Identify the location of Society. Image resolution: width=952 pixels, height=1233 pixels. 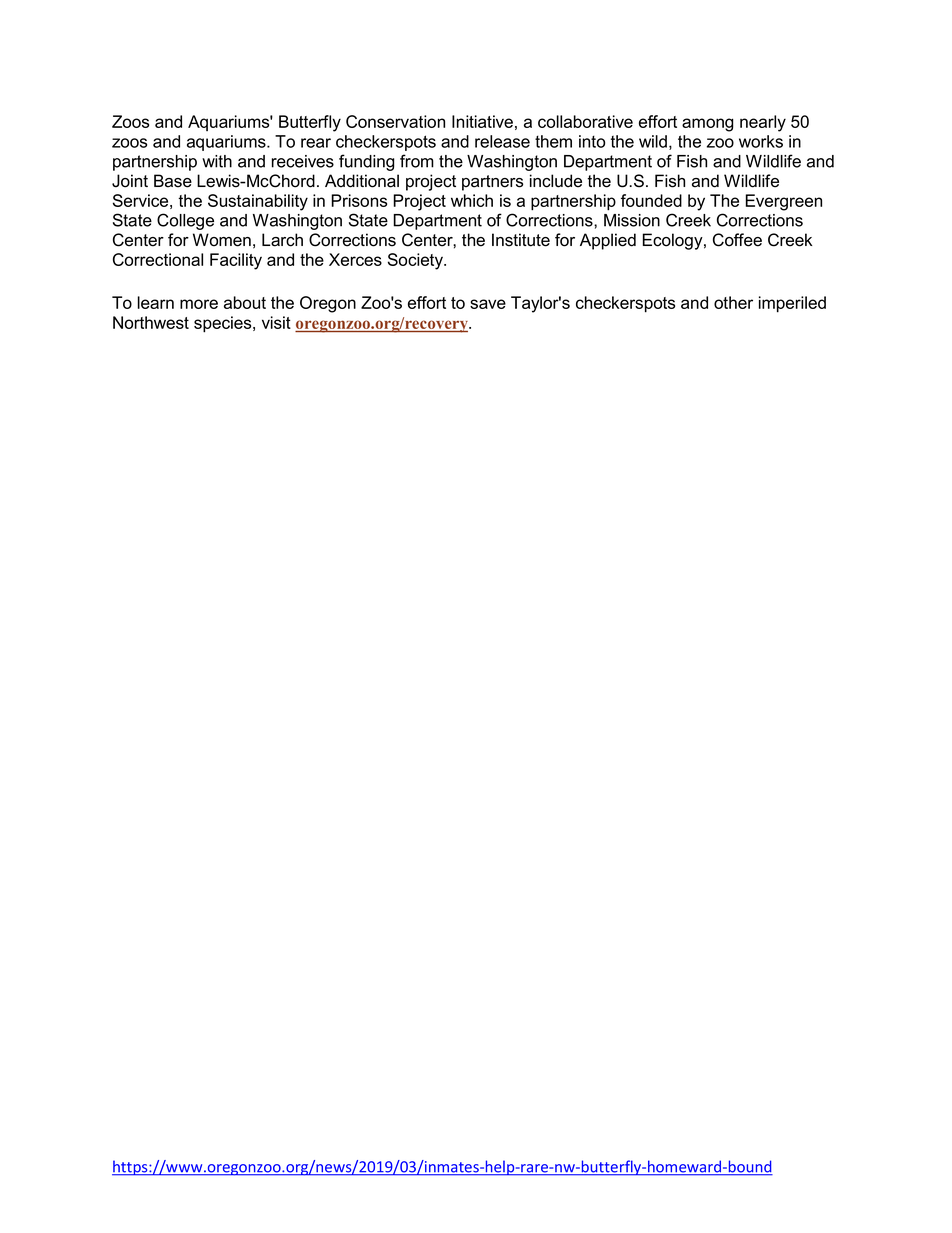
(416, 261).
